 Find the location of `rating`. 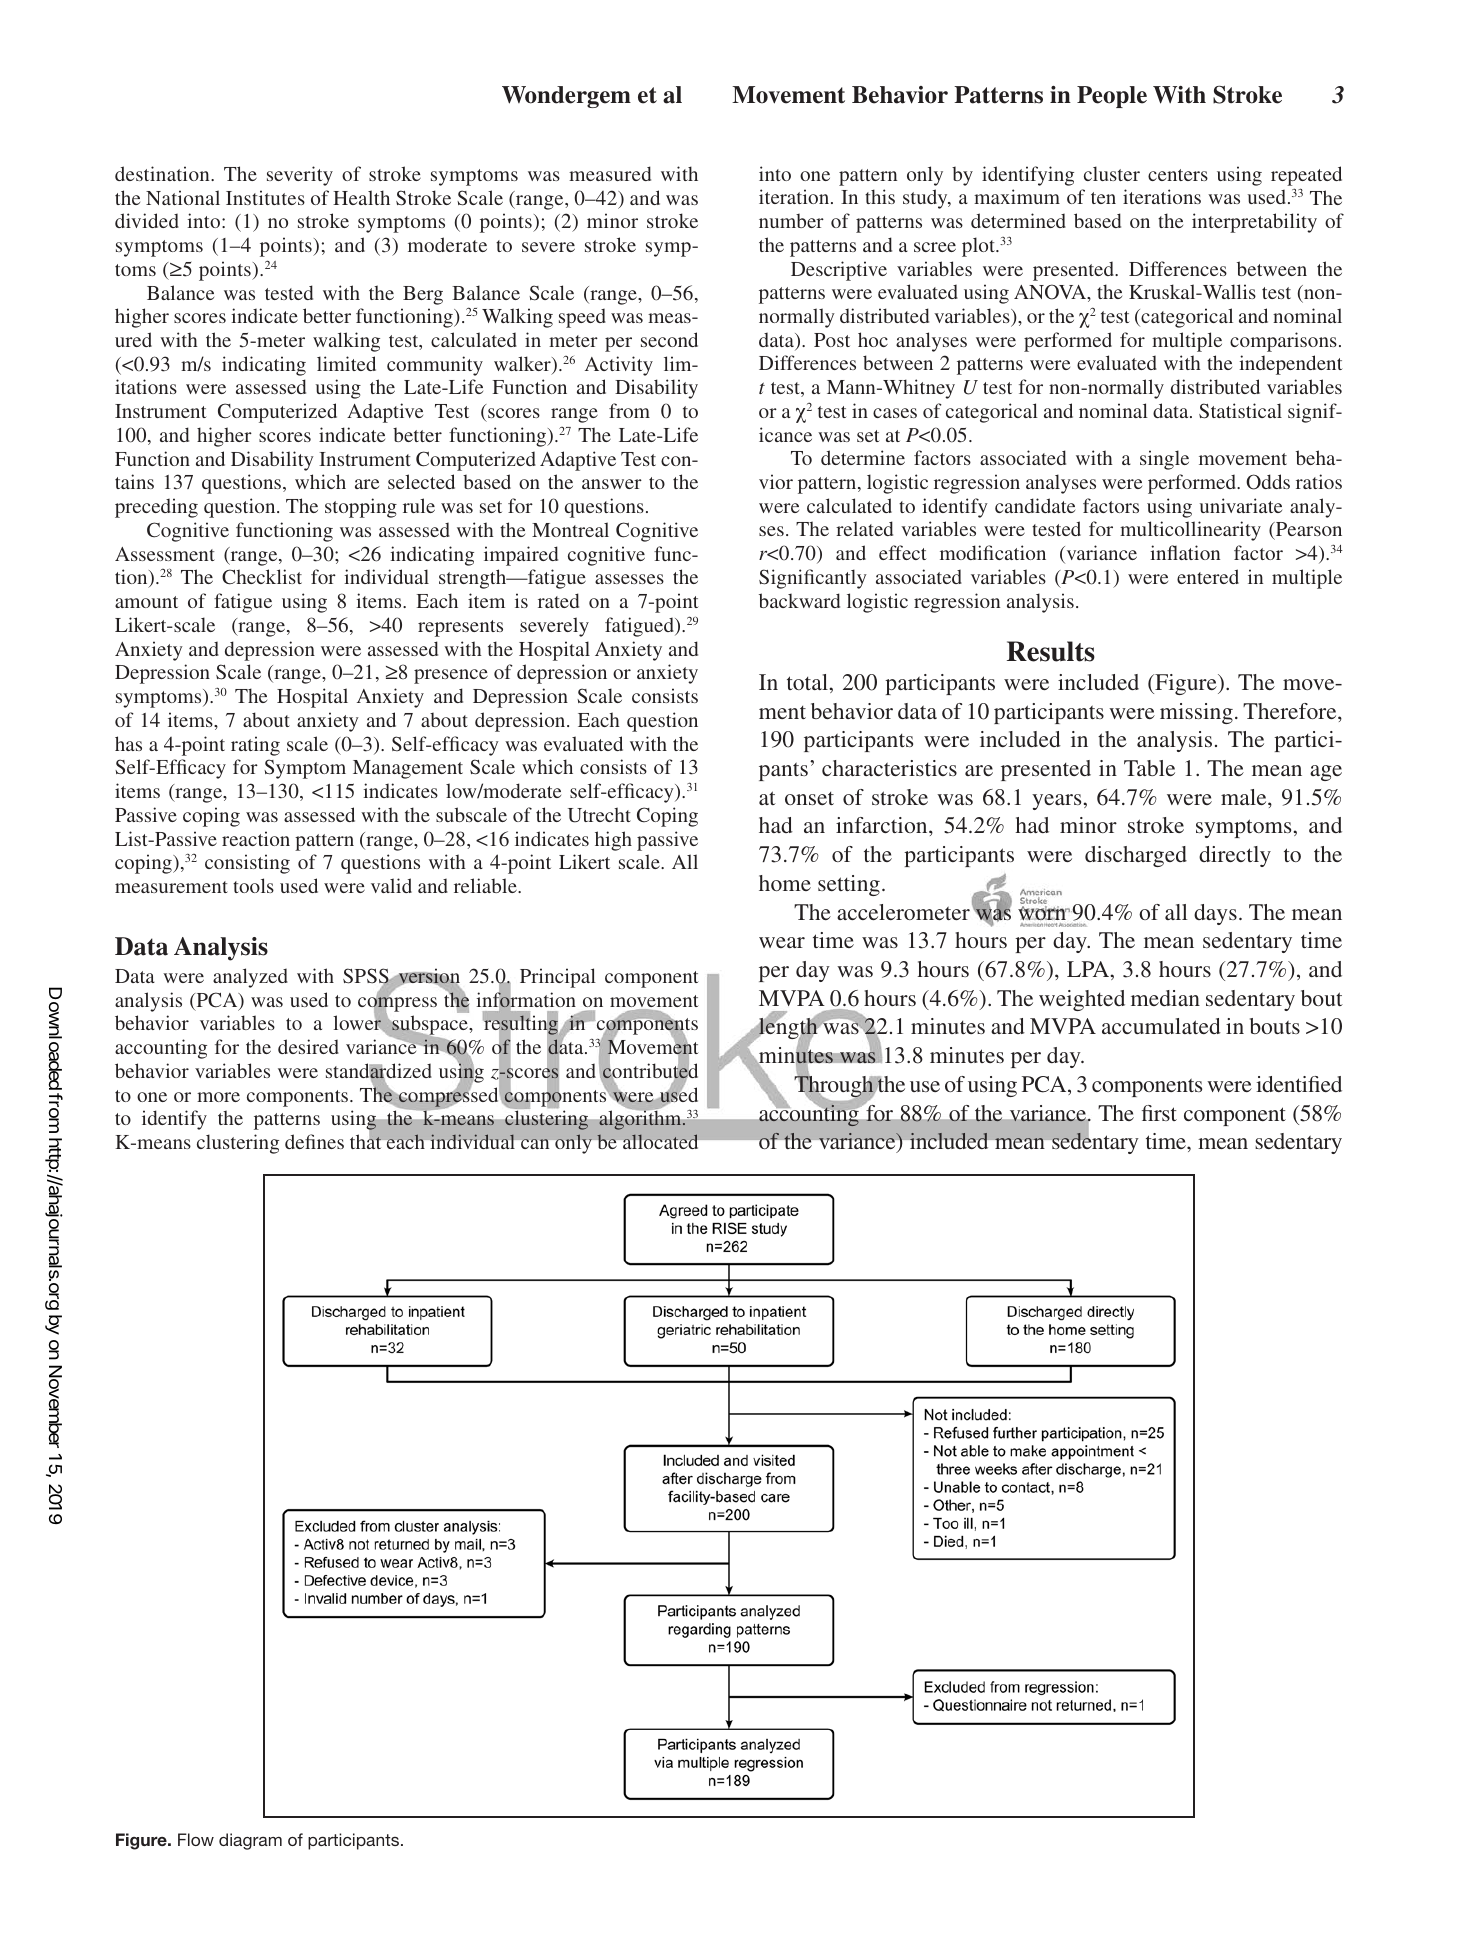

rating is located at coordinates (255, 746).
